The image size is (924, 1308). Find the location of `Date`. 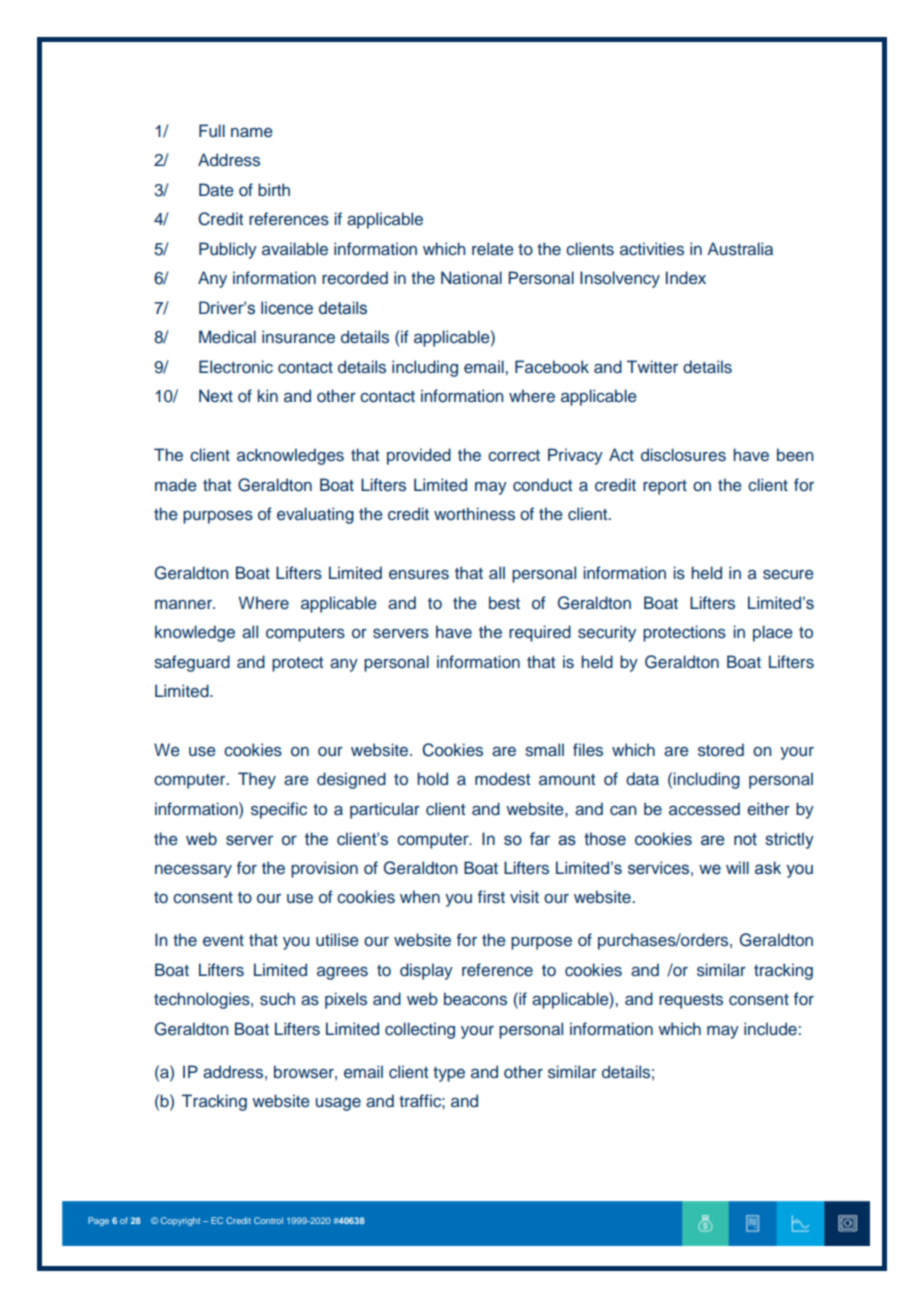

Date is located at coordinates (216, 189).
